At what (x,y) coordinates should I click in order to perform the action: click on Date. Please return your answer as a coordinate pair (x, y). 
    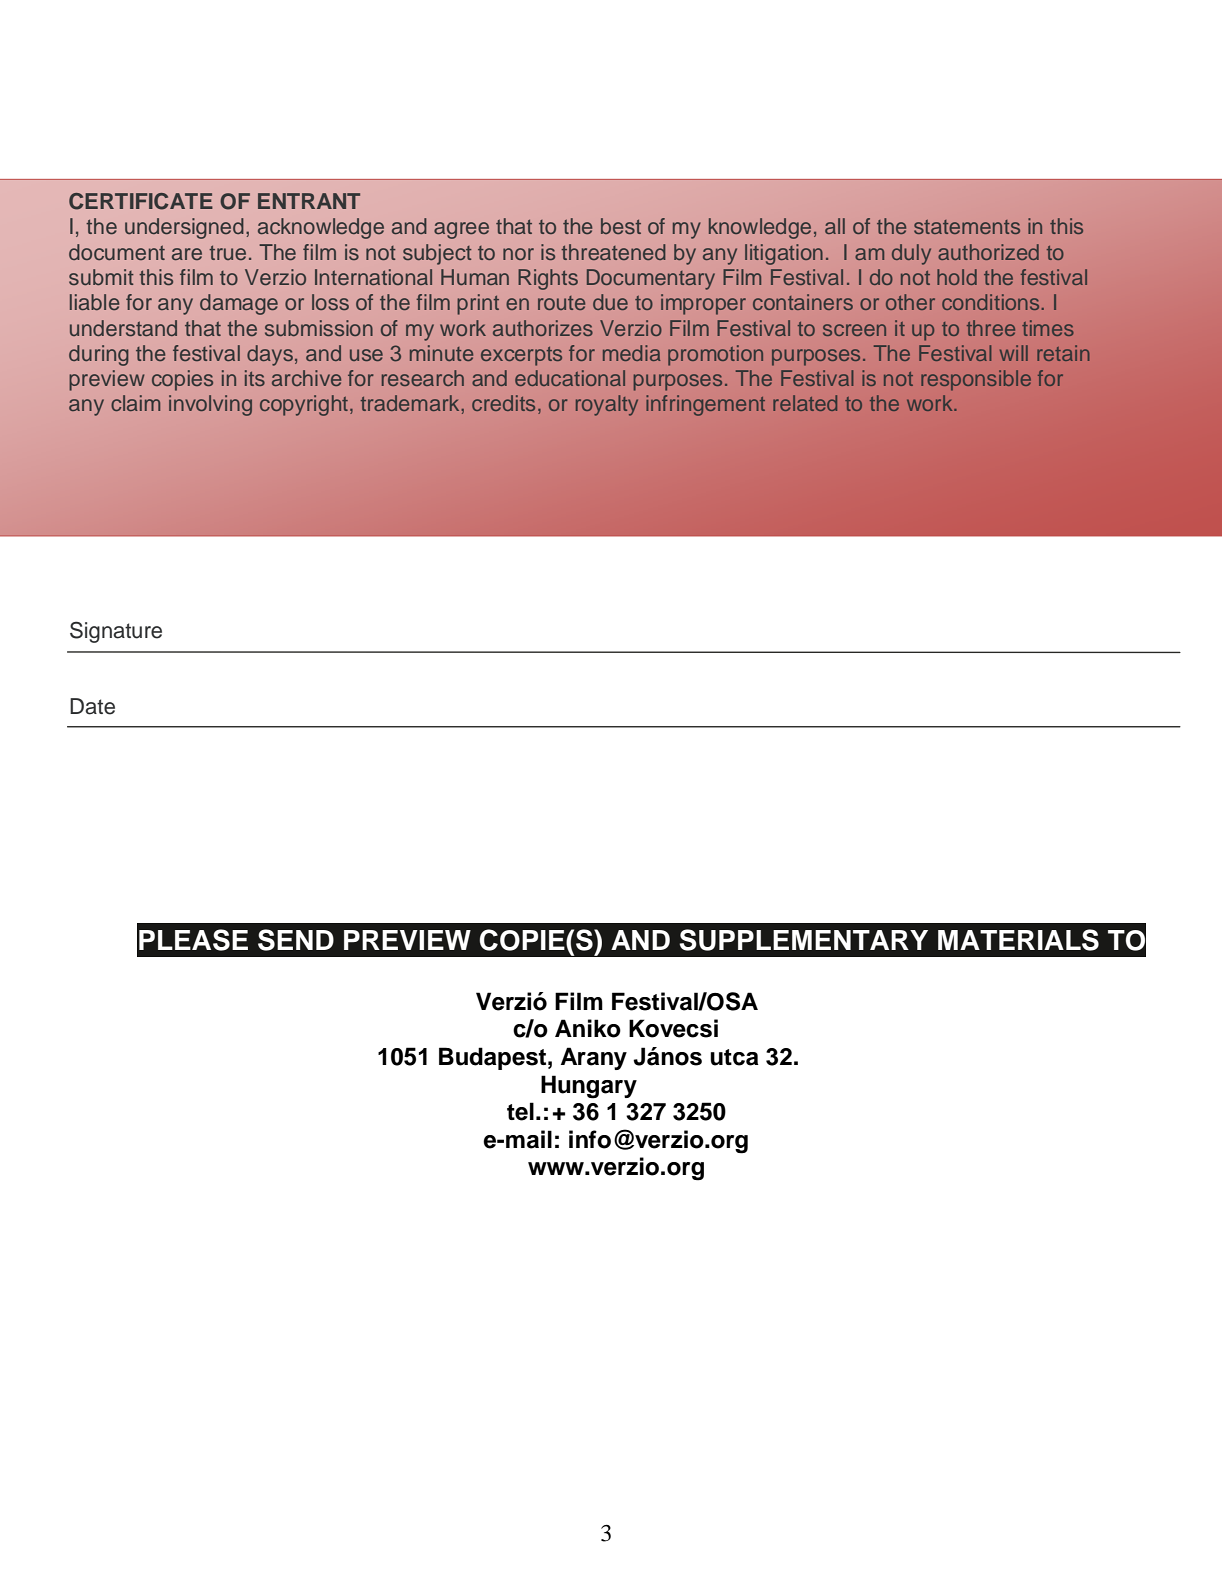
    Looking at the image, I should click on (92, 706).
